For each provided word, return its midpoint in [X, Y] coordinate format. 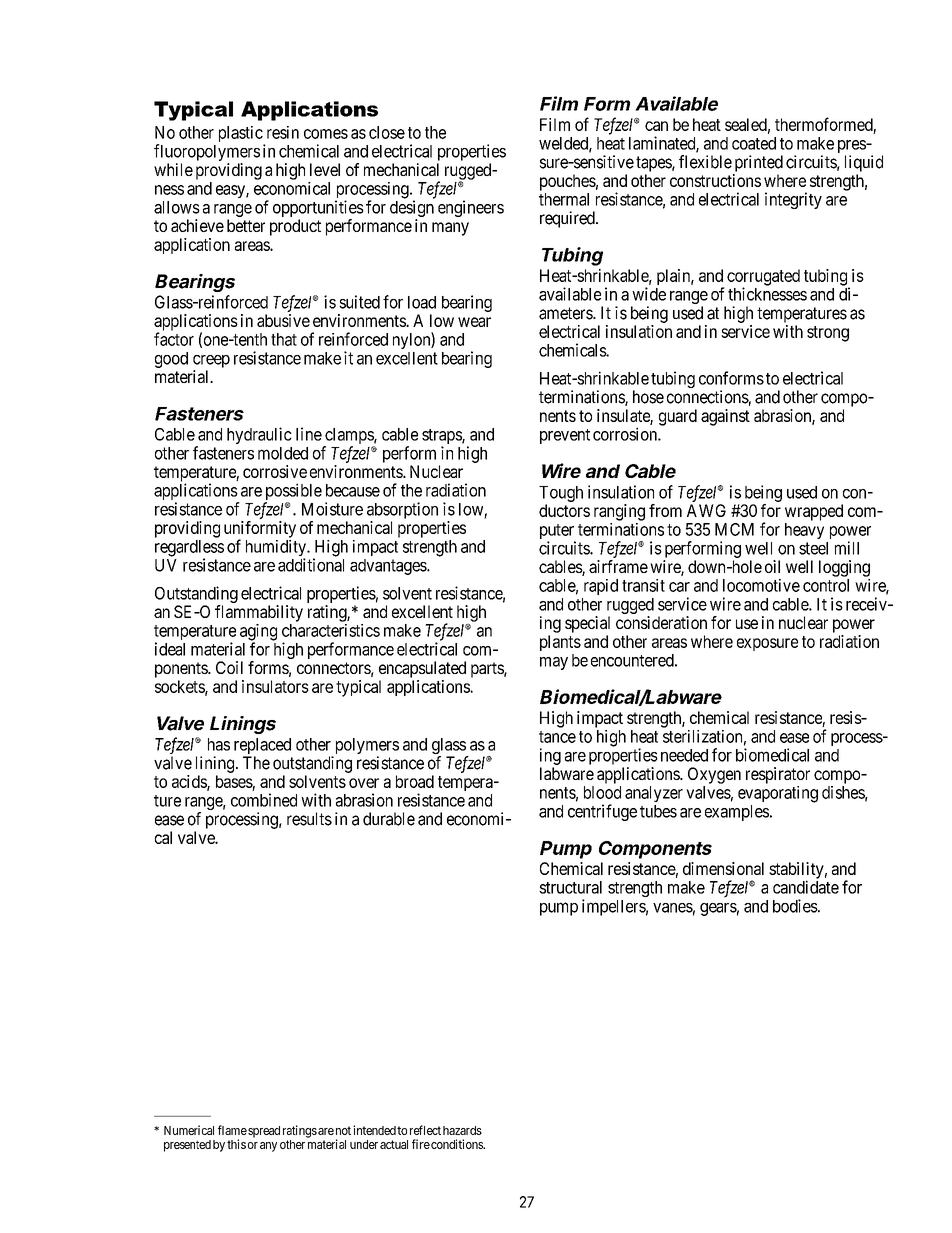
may [554, 663]
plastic [241, 135]
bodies [795, 906]
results [309, 819]
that [284, 339]
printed [759, 163]
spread [264, 1132]
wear [474, 322]
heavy [804, 531]
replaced [262, 747]
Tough [561, 494]
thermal [564, 199]
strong [828, 334]
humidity [277, 549]
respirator [778, 775]
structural [570, 887]
